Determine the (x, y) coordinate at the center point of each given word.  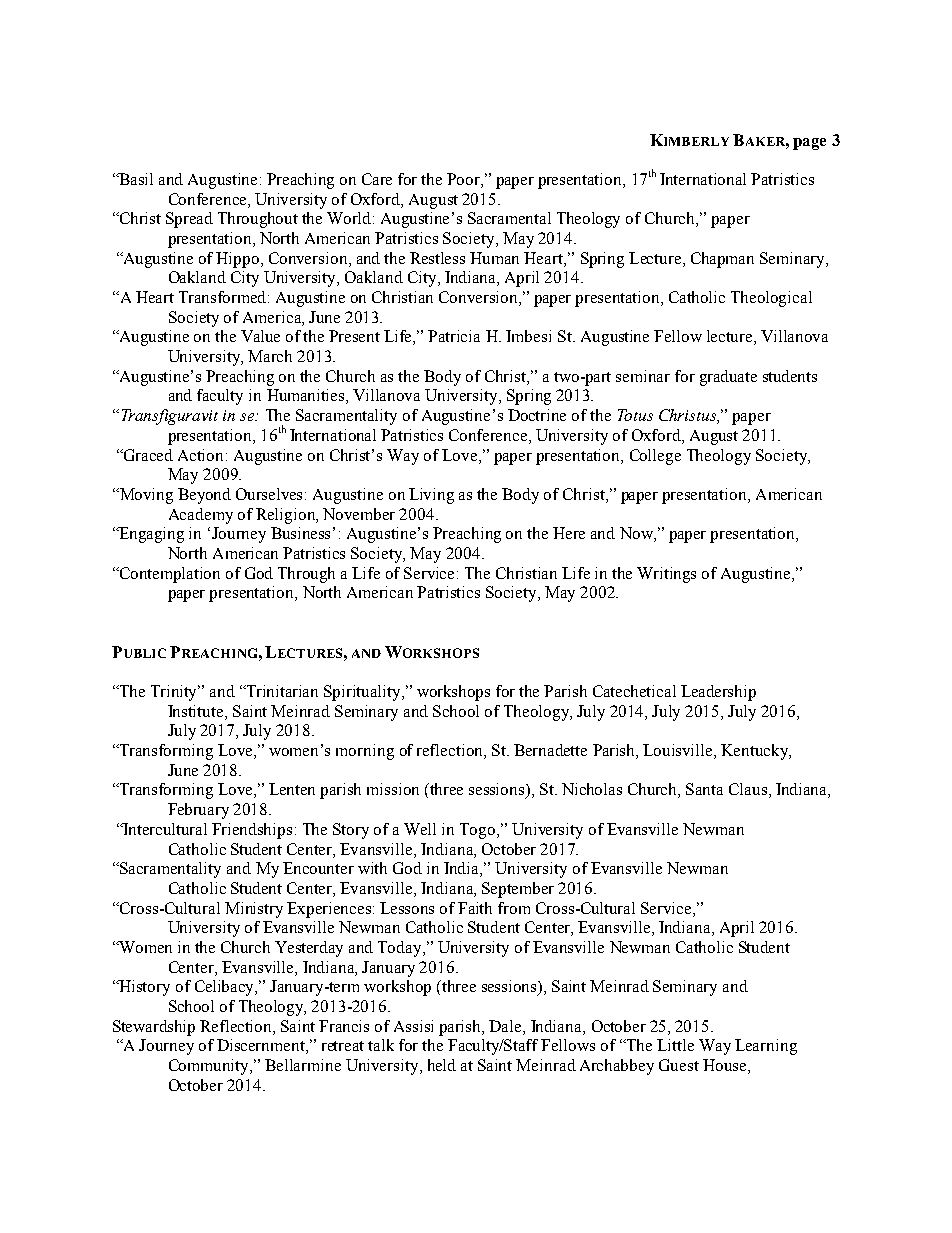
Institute (197, 711)
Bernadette (550, 750)
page (809, 144)
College (655, 457)
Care (377, 179)
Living (431, 496)
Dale (506, 1026)
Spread (189, 220)
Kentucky (756, 752)
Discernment (262, 1046)
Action (202, 455)
